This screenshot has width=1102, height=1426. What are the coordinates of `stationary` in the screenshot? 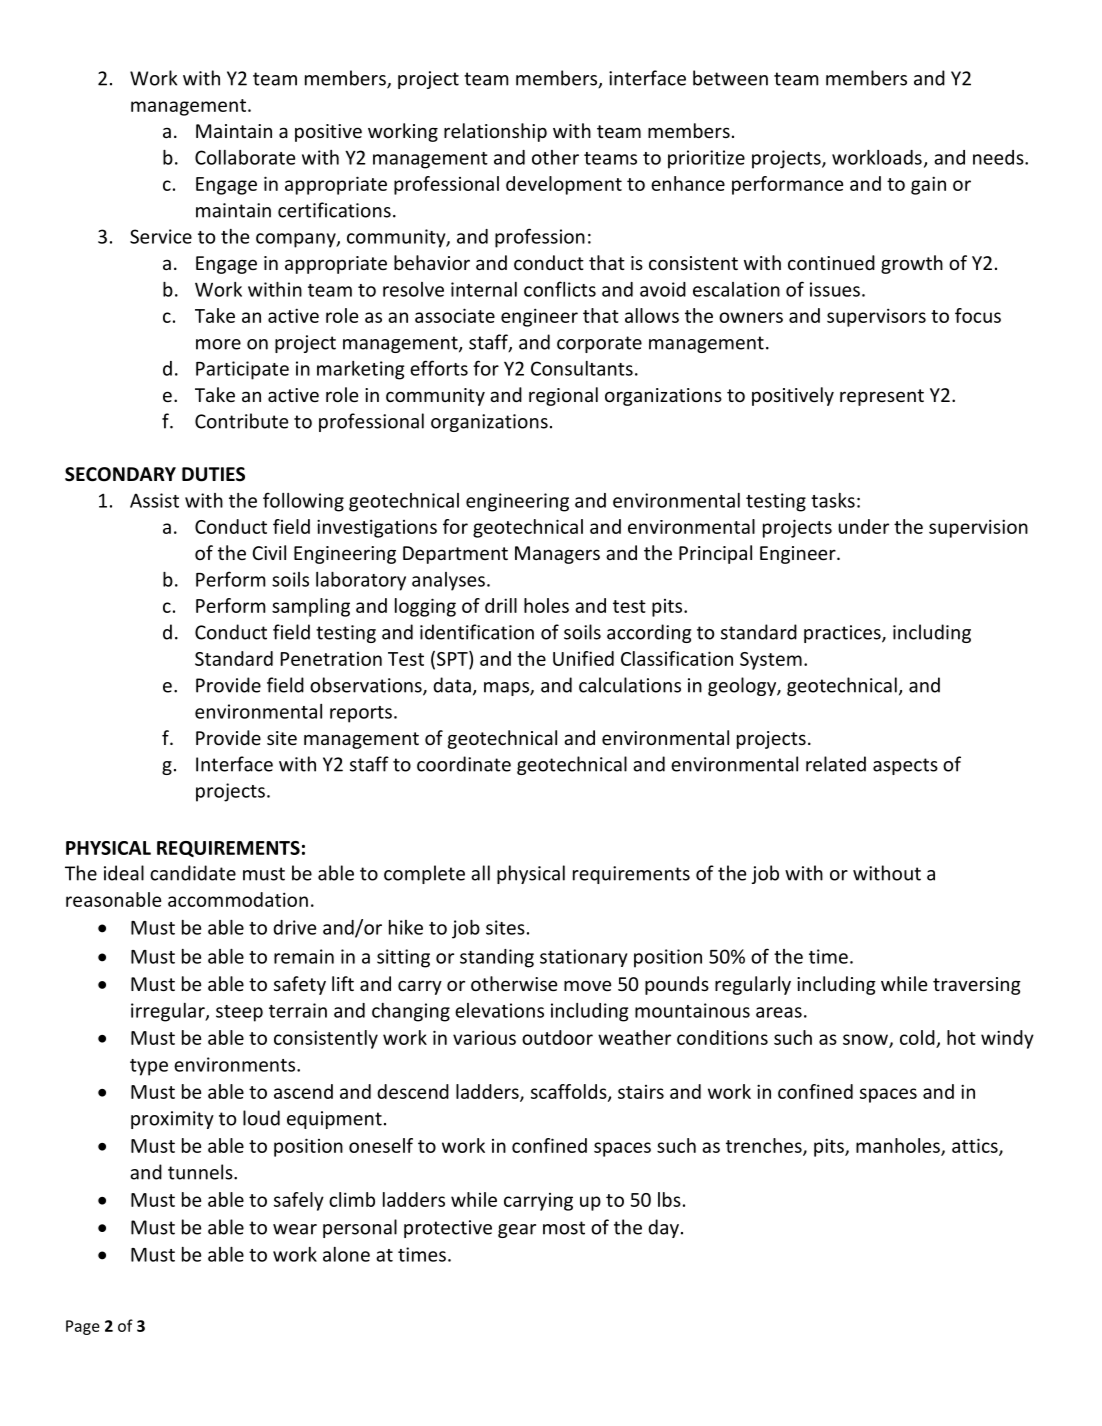 It's located at (583, 958).
